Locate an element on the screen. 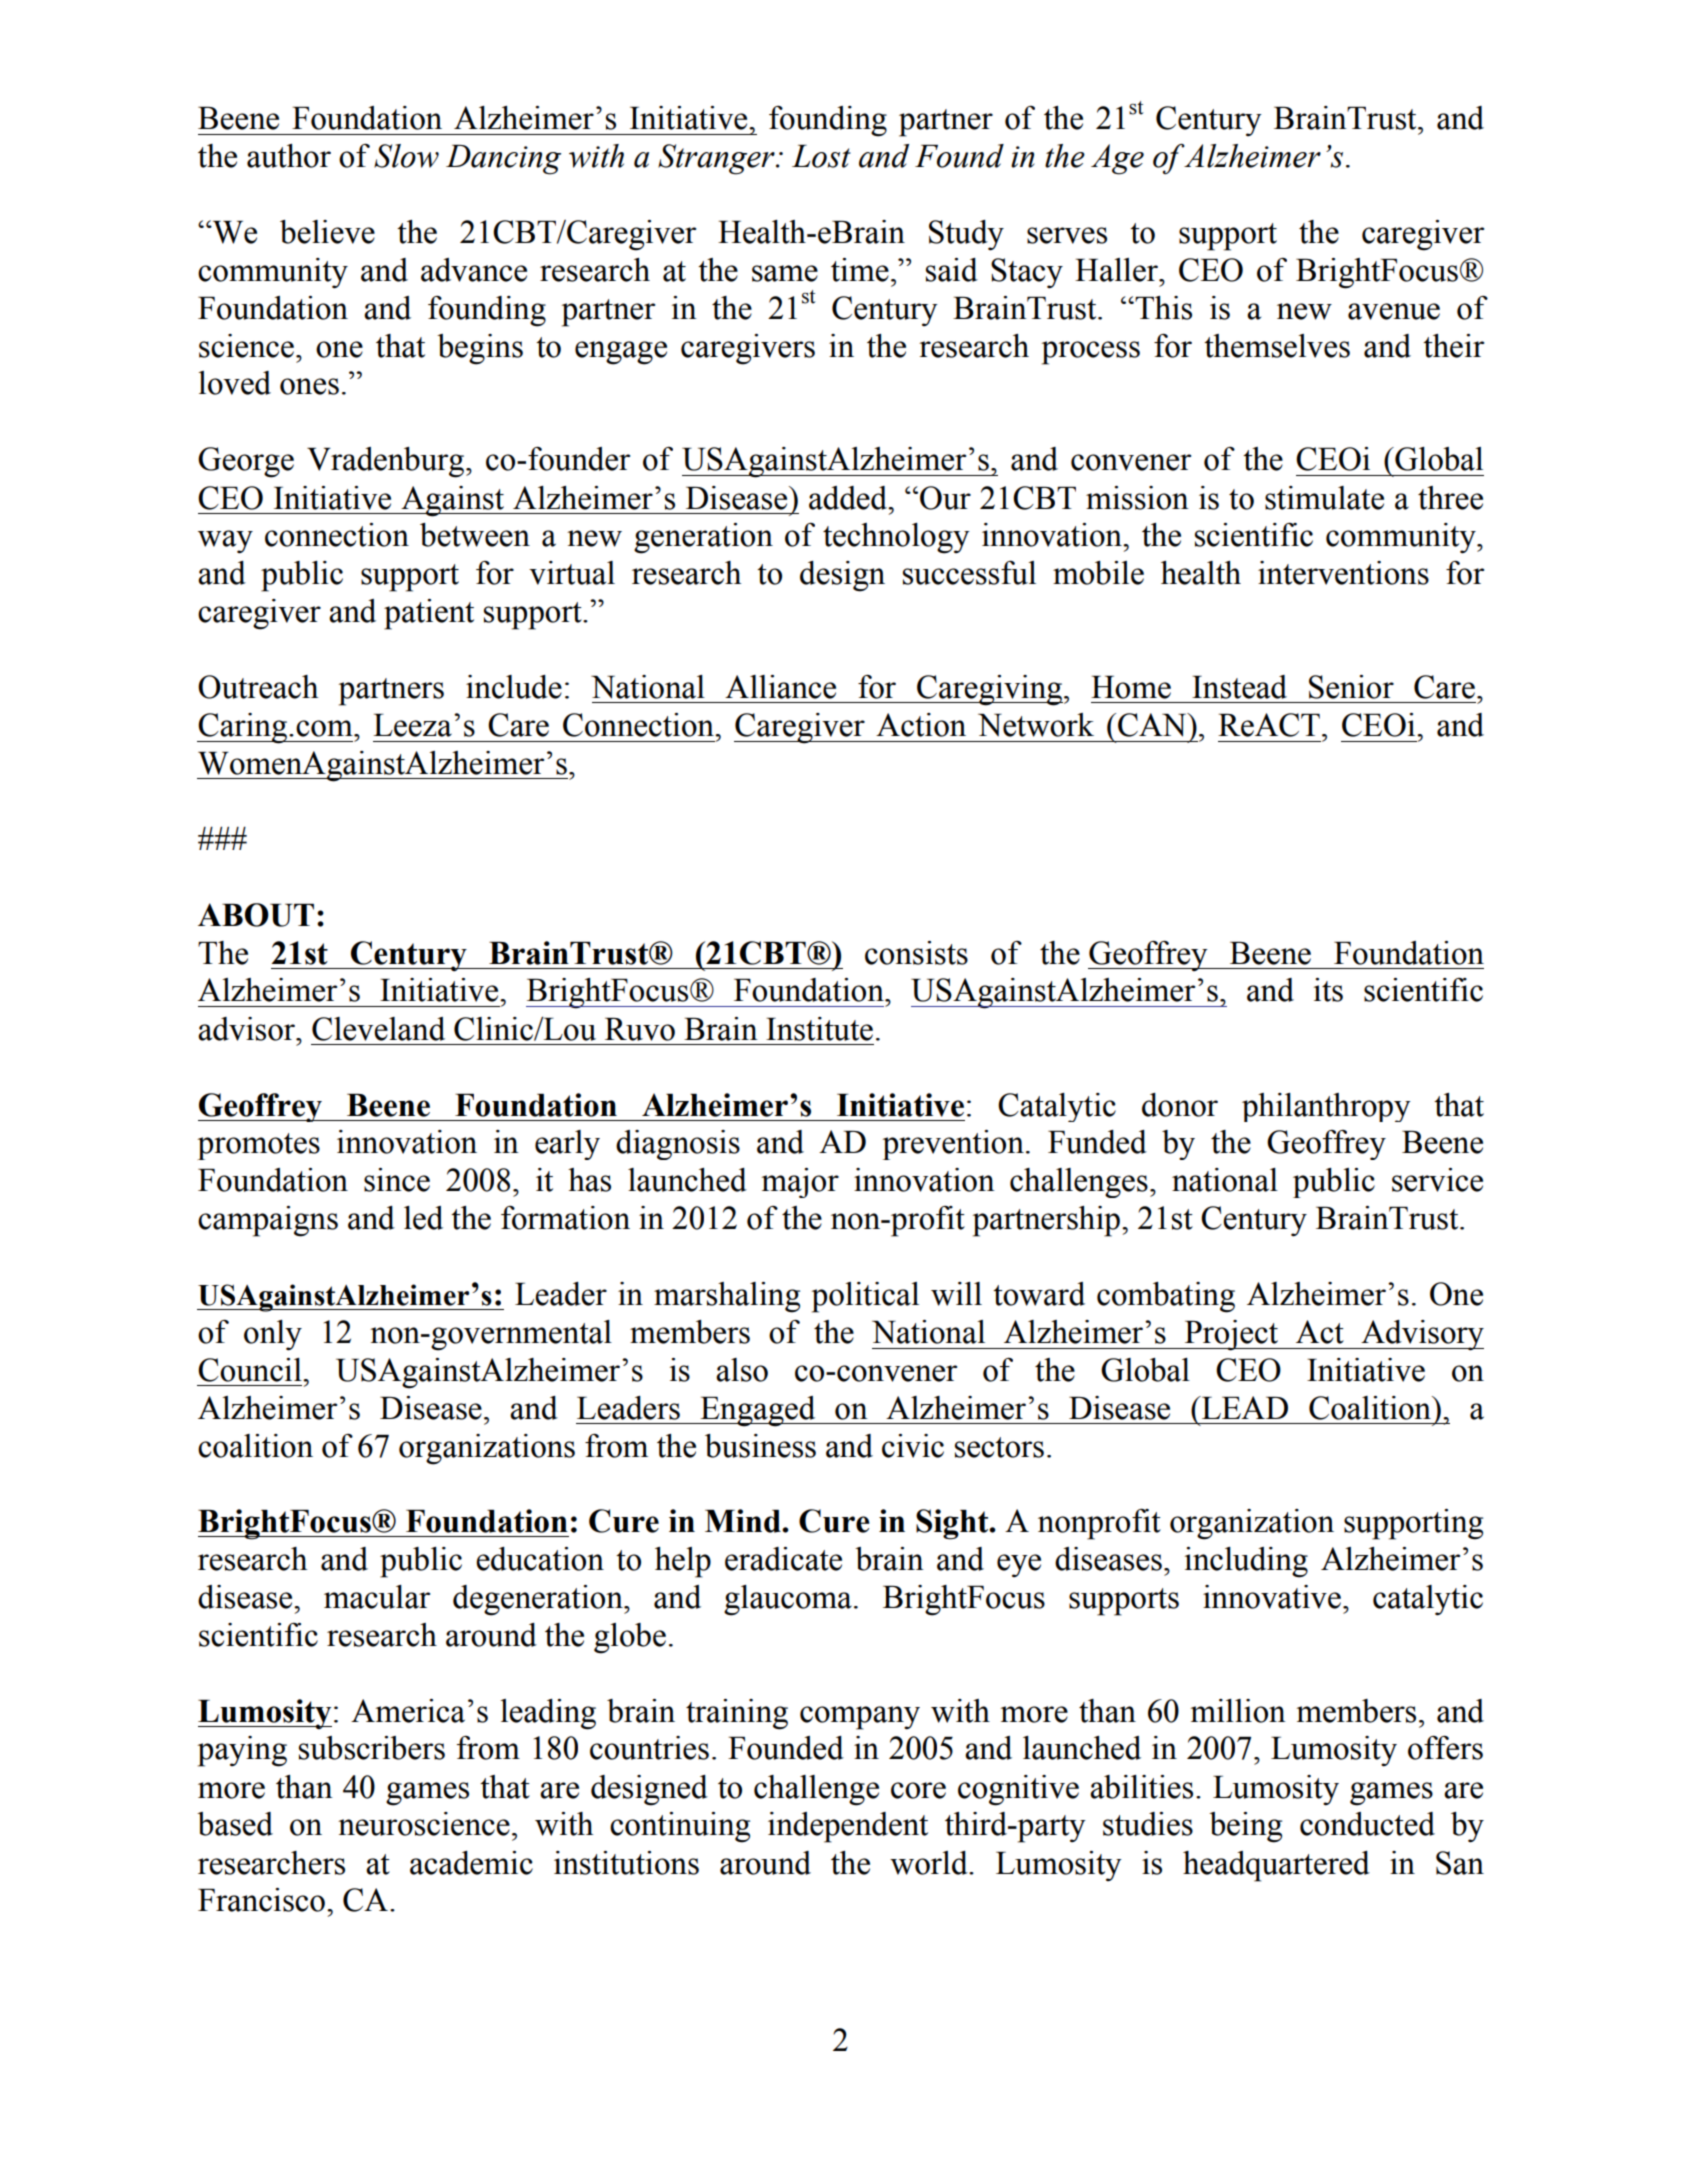  between is located at coordinates (475, 535).
